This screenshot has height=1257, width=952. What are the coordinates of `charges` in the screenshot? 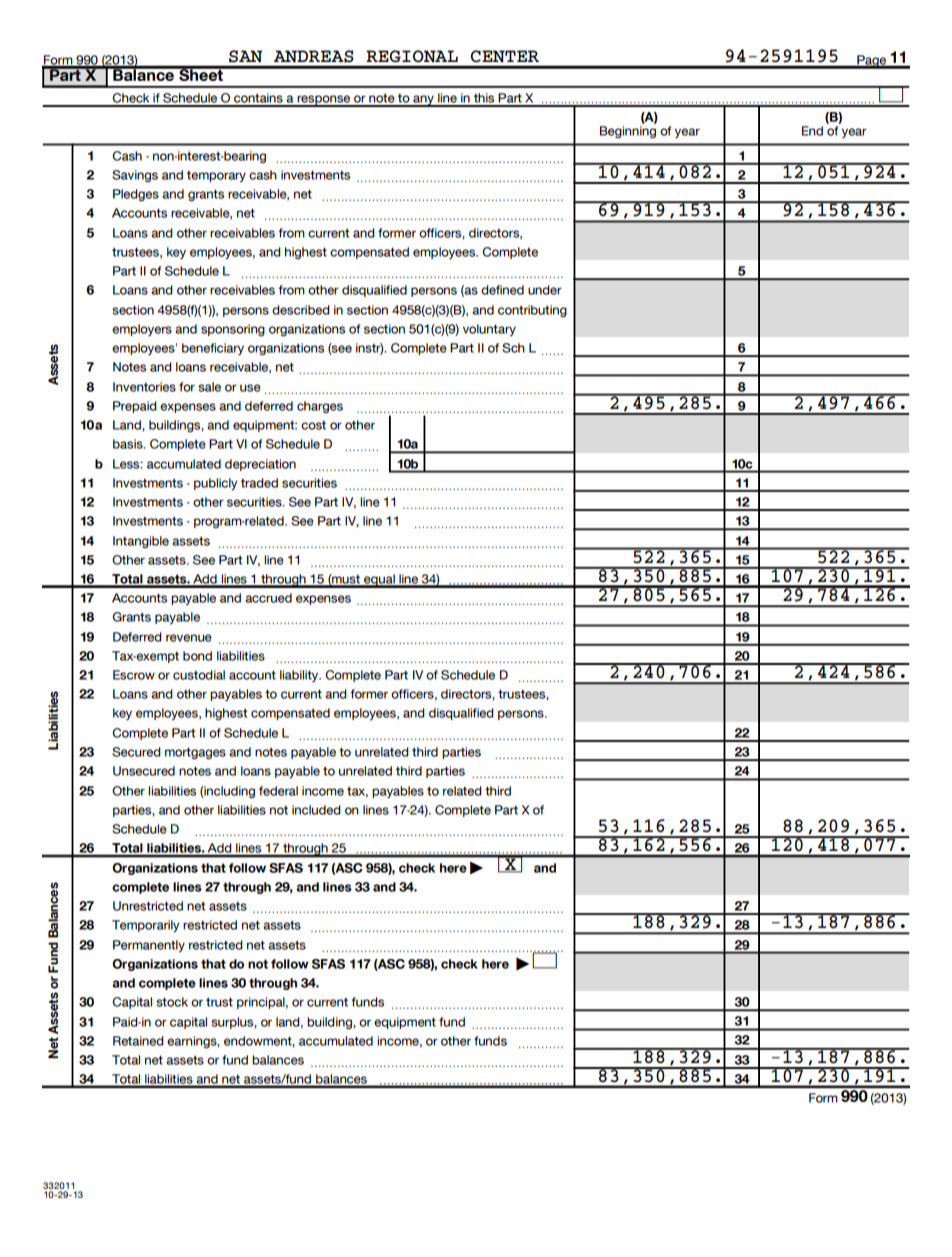 It's located at (320, 407).
